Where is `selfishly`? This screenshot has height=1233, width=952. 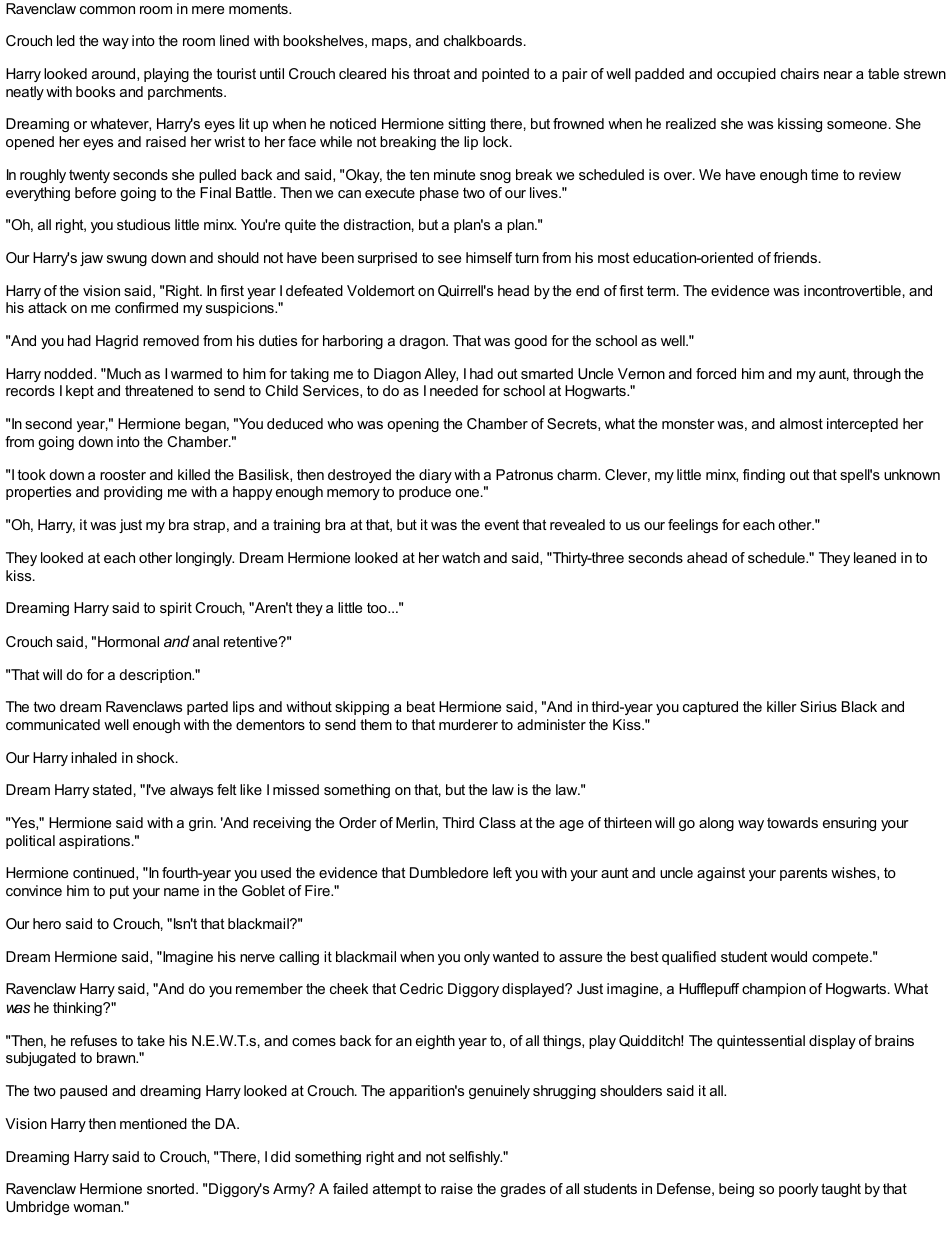 selfishly is located at coordinates (475, 1158).
